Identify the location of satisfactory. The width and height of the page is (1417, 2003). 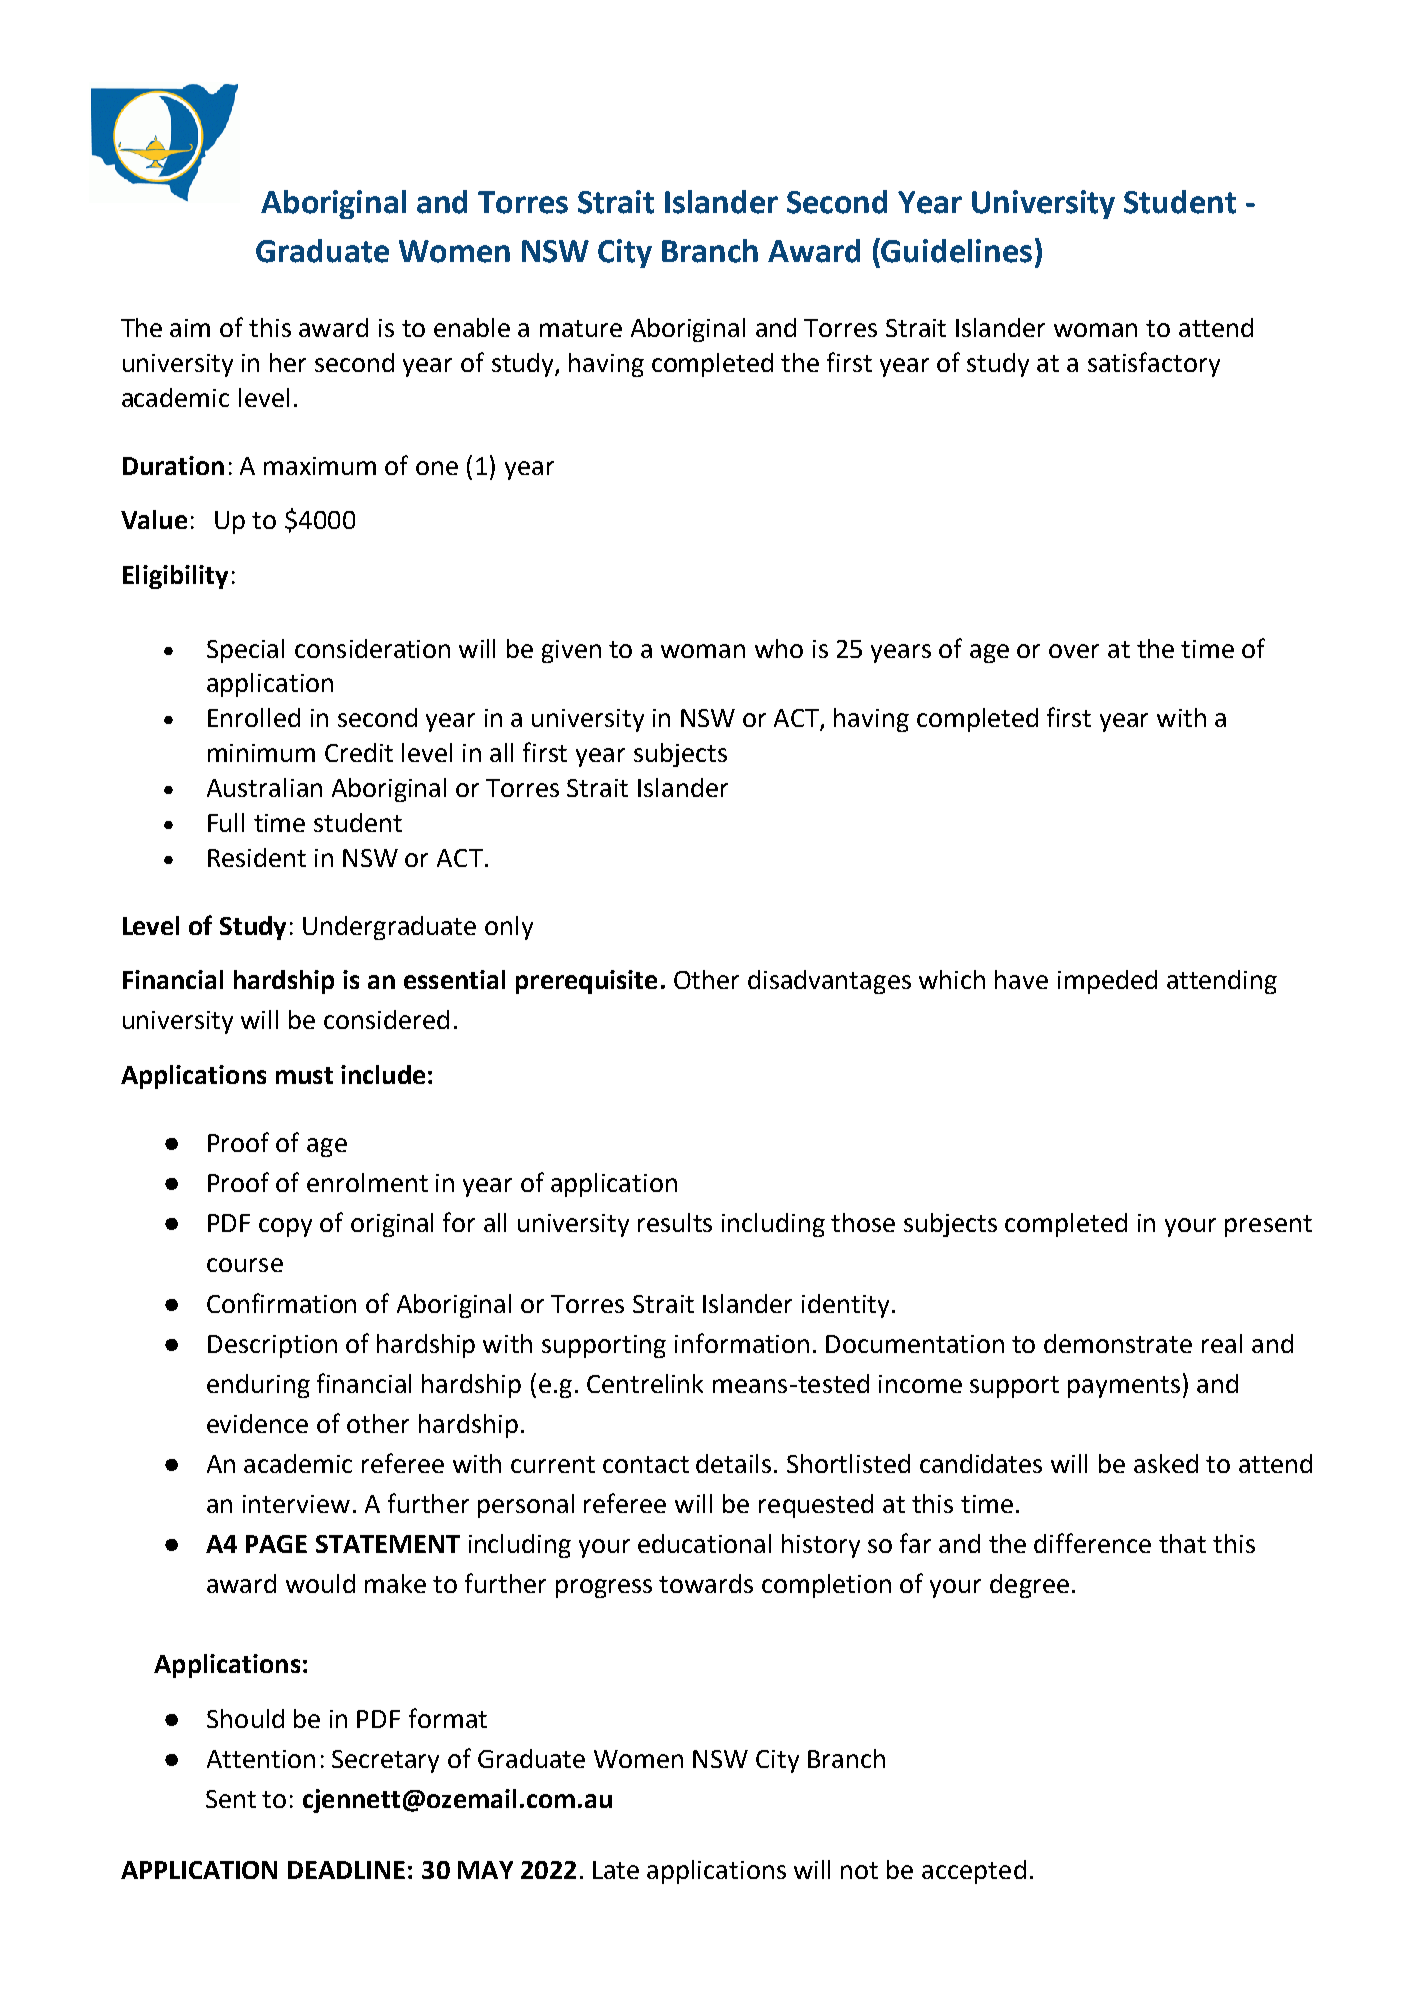
(1154, 364).
